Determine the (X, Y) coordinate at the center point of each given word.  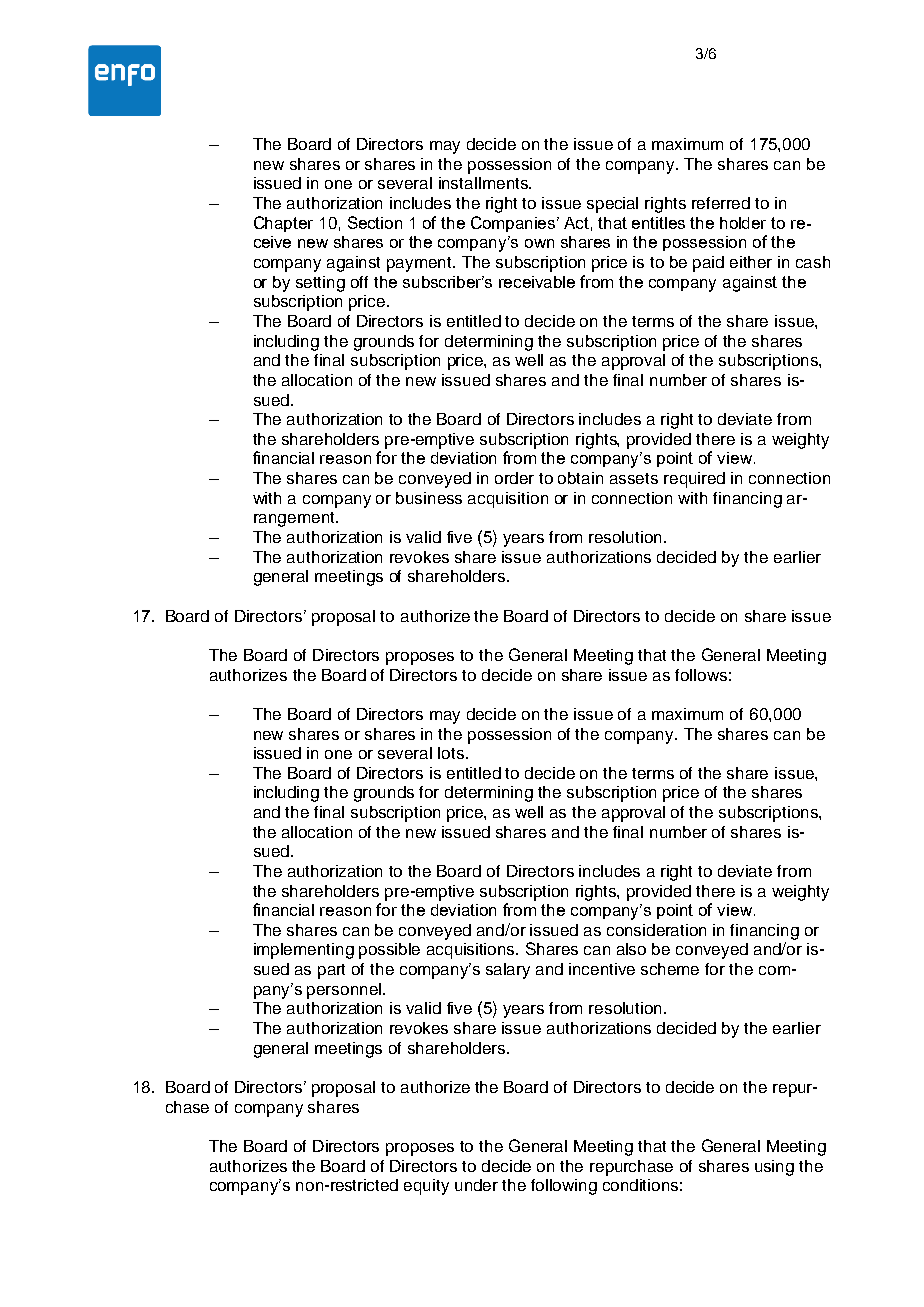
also (631, 949)
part (331, 971)
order (514, 478)
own (539, 243)
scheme (670, 969)
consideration (656, 930)
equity (426, 1187)
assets (634, 478)
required (694, 480)
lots (451, 753)
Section (375, 222)
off (359, 282)
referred (721, 203)
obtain (580, 478)
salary (508, 971)
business (429, 498)
